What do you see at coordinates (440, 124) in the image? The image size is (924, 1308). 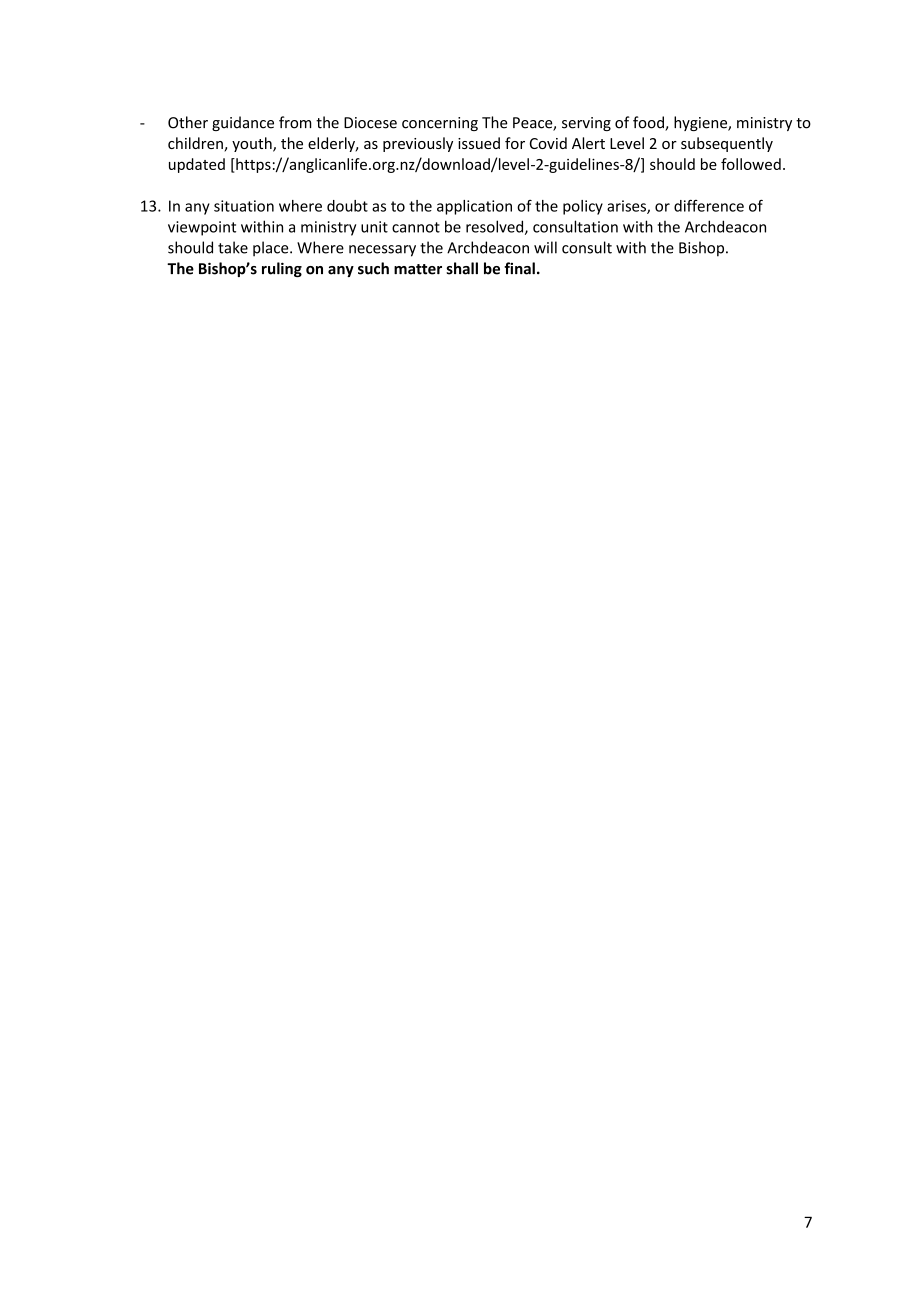 I see `concerning` at bounding box center [440, 124].
